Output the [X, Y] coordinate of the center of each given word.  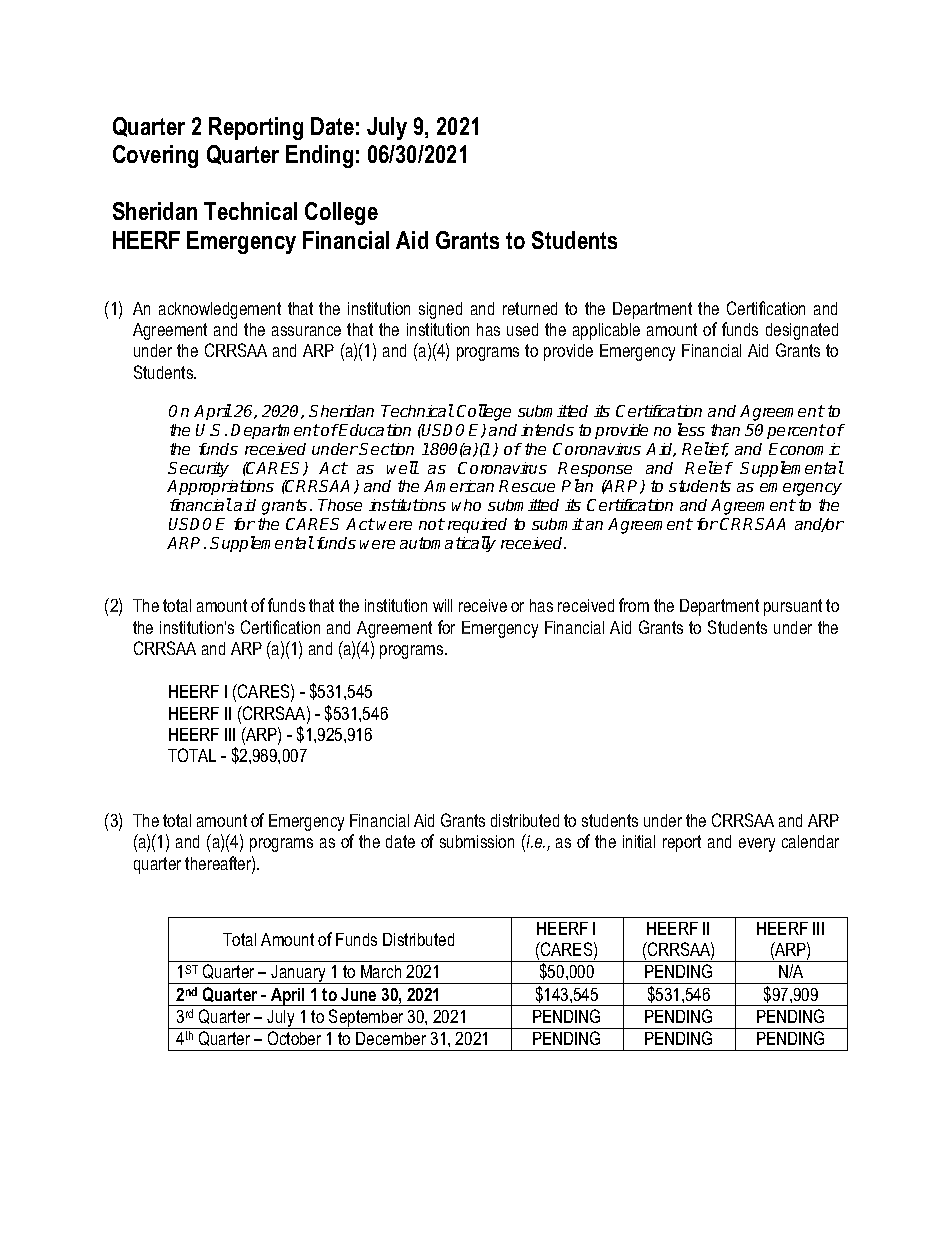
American [459, 486]
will [442, 605]
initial [639, 841]
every [757, 845]
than [725, 430]
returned [530, 308]
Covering [155, 156]
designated [802, 331]
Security [198, 469]
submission [477, 841]
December [391, 1038]
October [294, 1038]
